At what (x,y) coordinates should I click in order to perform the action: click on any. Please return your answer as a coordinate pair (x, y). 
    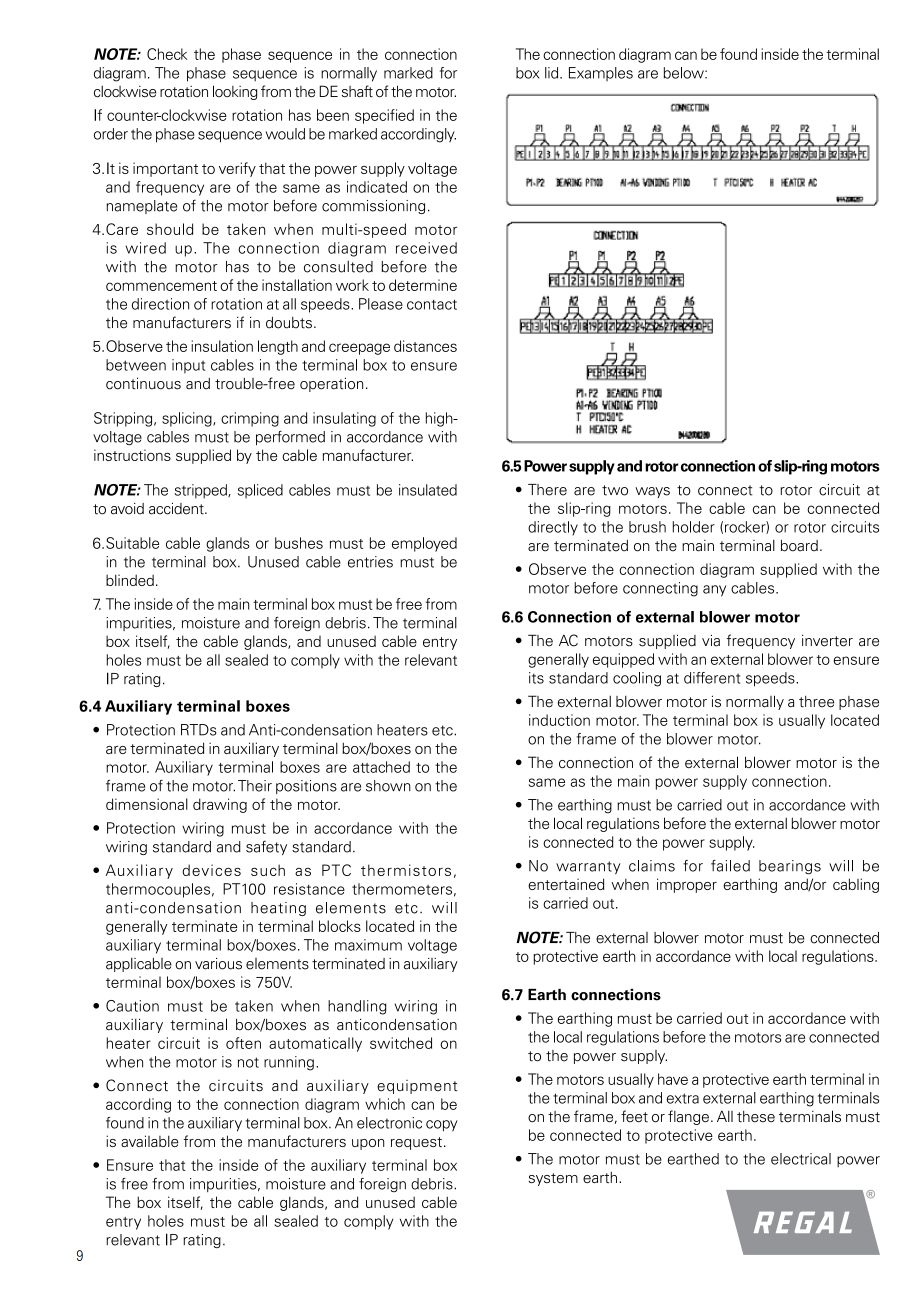
    Looking at the image, I should click on (714, 591).
